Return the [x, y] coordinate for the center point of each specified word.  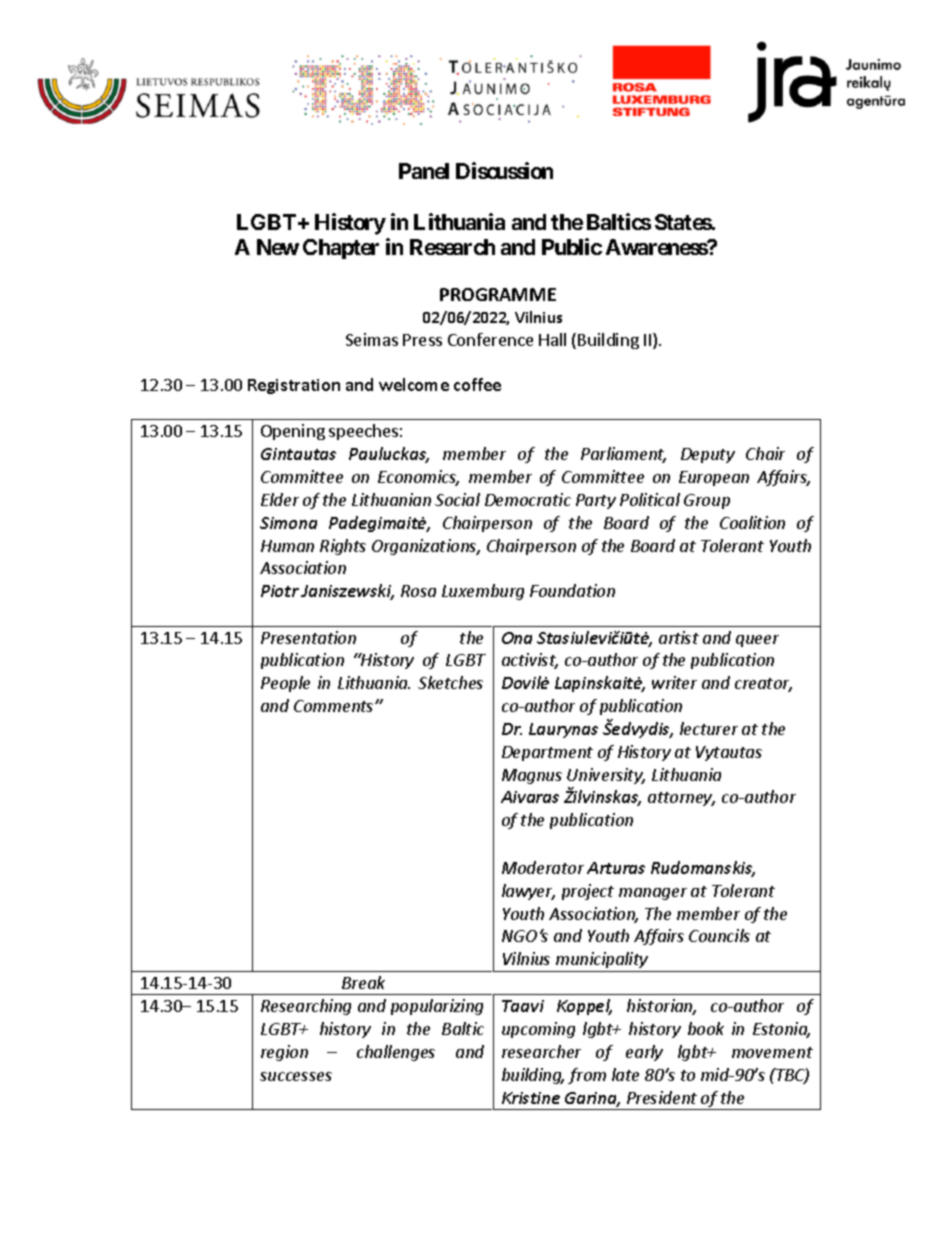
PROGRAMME [498, 294]
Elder [280, 499]
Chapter [341, 249]
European [714, 478]
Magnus [532, 776]
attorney [681, 799]
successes [296, 1076]
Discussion [504, 170]
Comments [335, 706]
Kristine [531, 1098]
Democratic [528, 499]
